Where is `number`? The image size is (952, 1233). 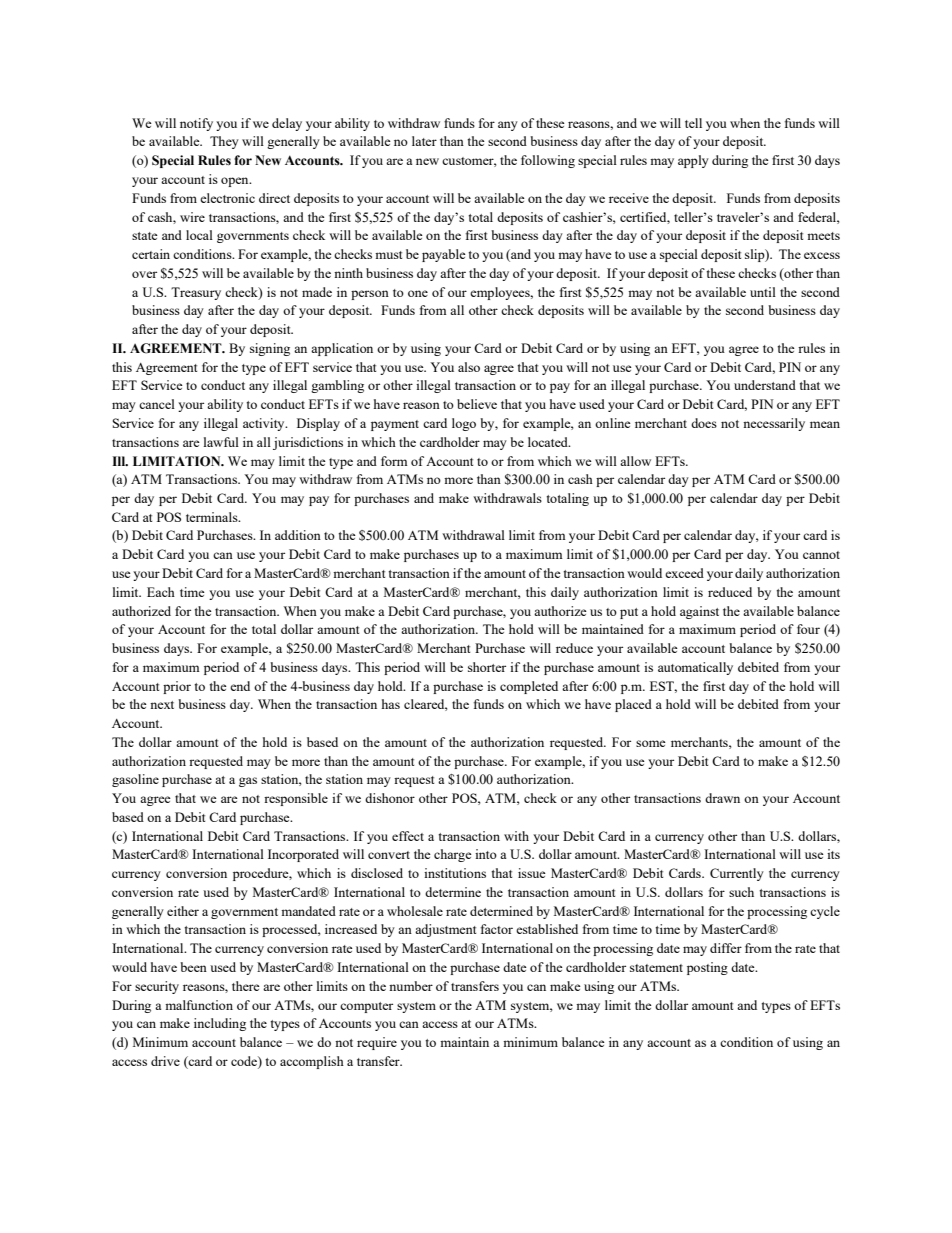
number is located at coordinates (411, 986).
